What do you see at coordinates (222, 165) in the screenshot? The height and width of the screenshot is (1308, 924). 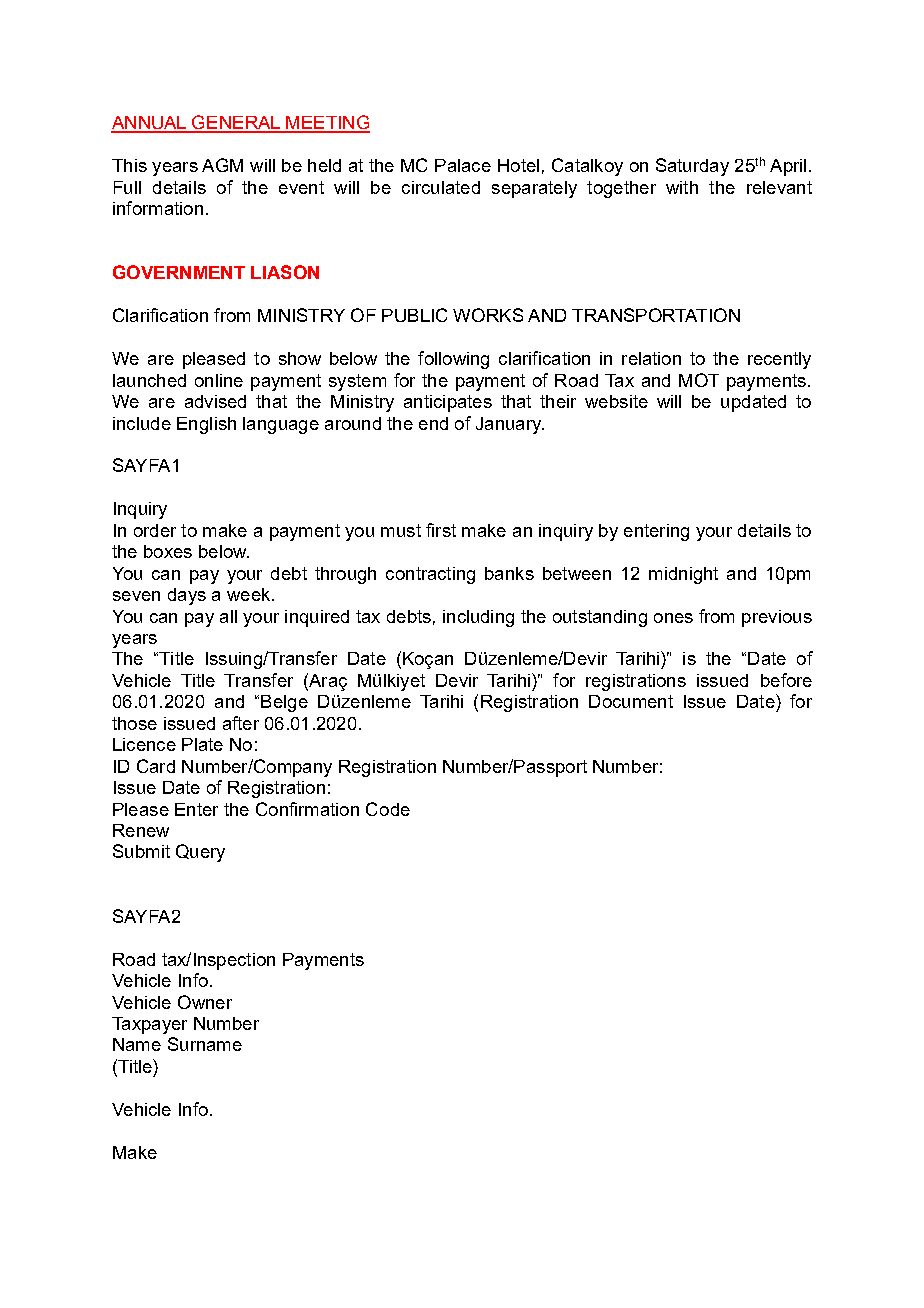 I see `AGM` at bounding box center [222, 165].
